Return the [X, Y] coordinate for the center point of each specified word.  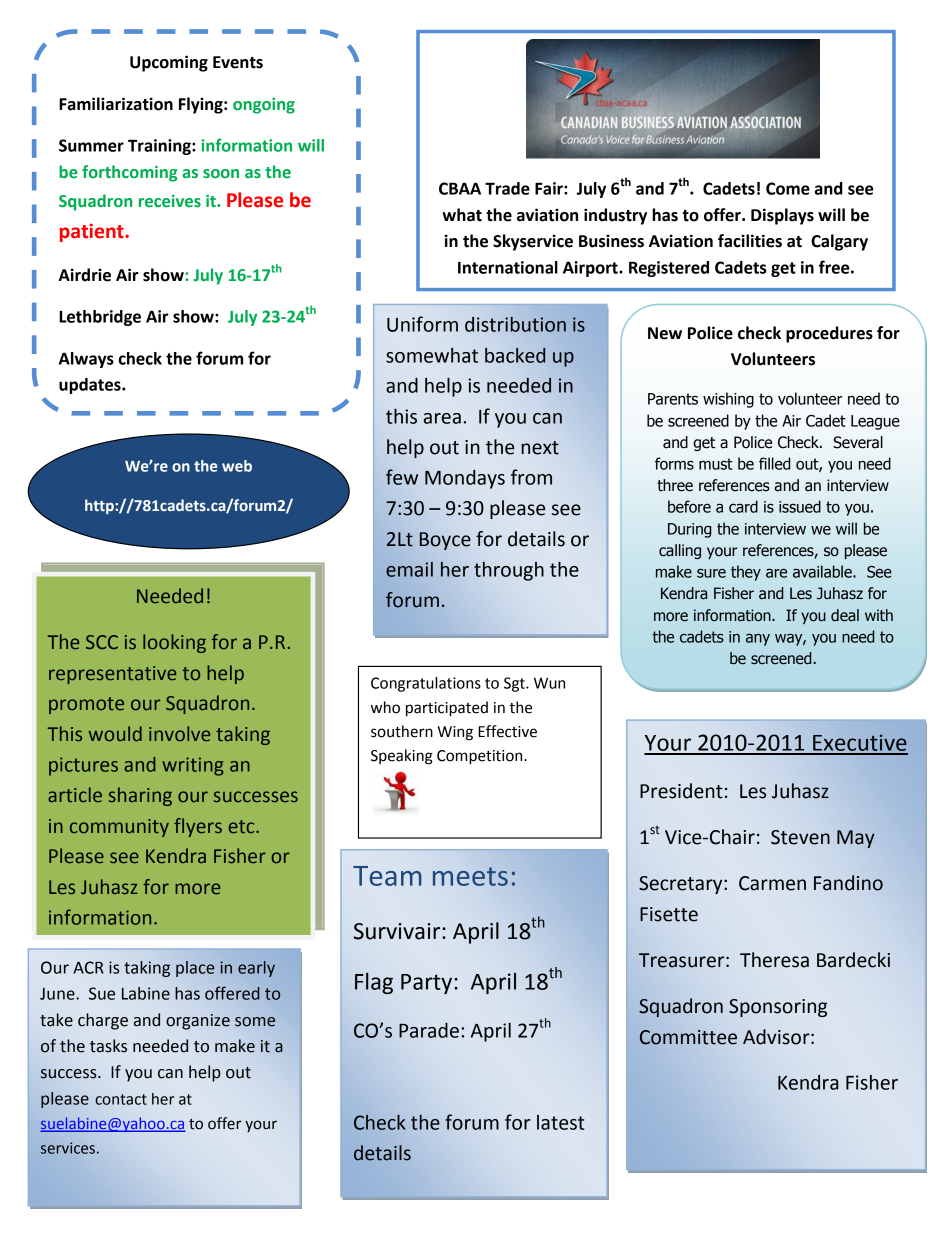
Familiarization [116, 104]
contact [121, 1099]
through [509, 571]
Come [788, 188]
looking [174, 643]
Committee [688, 1037]
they [746, 573]
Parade [429, 1030]
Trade [507, 188]
